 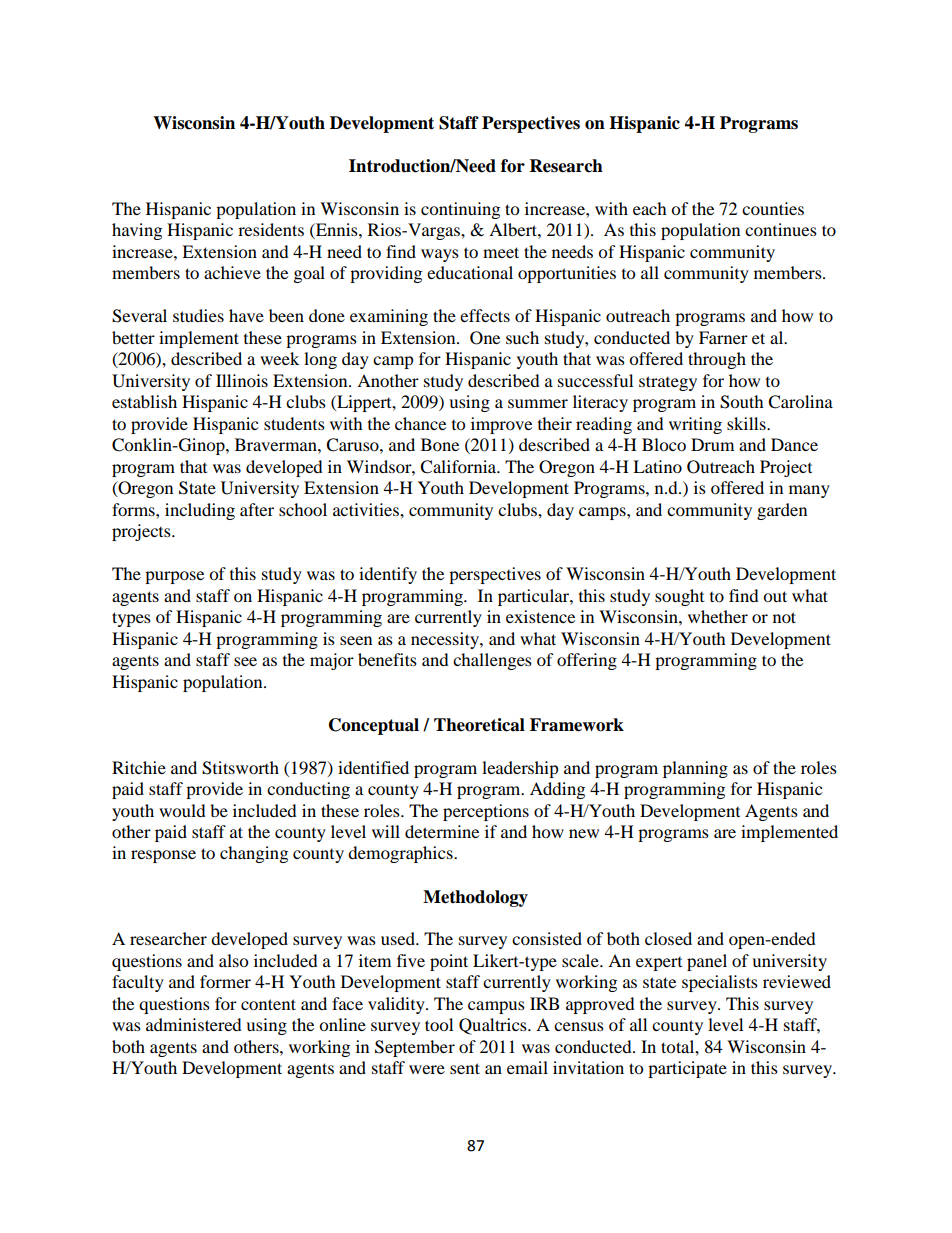 I want to click on identify, so click(x=388, y=575).
